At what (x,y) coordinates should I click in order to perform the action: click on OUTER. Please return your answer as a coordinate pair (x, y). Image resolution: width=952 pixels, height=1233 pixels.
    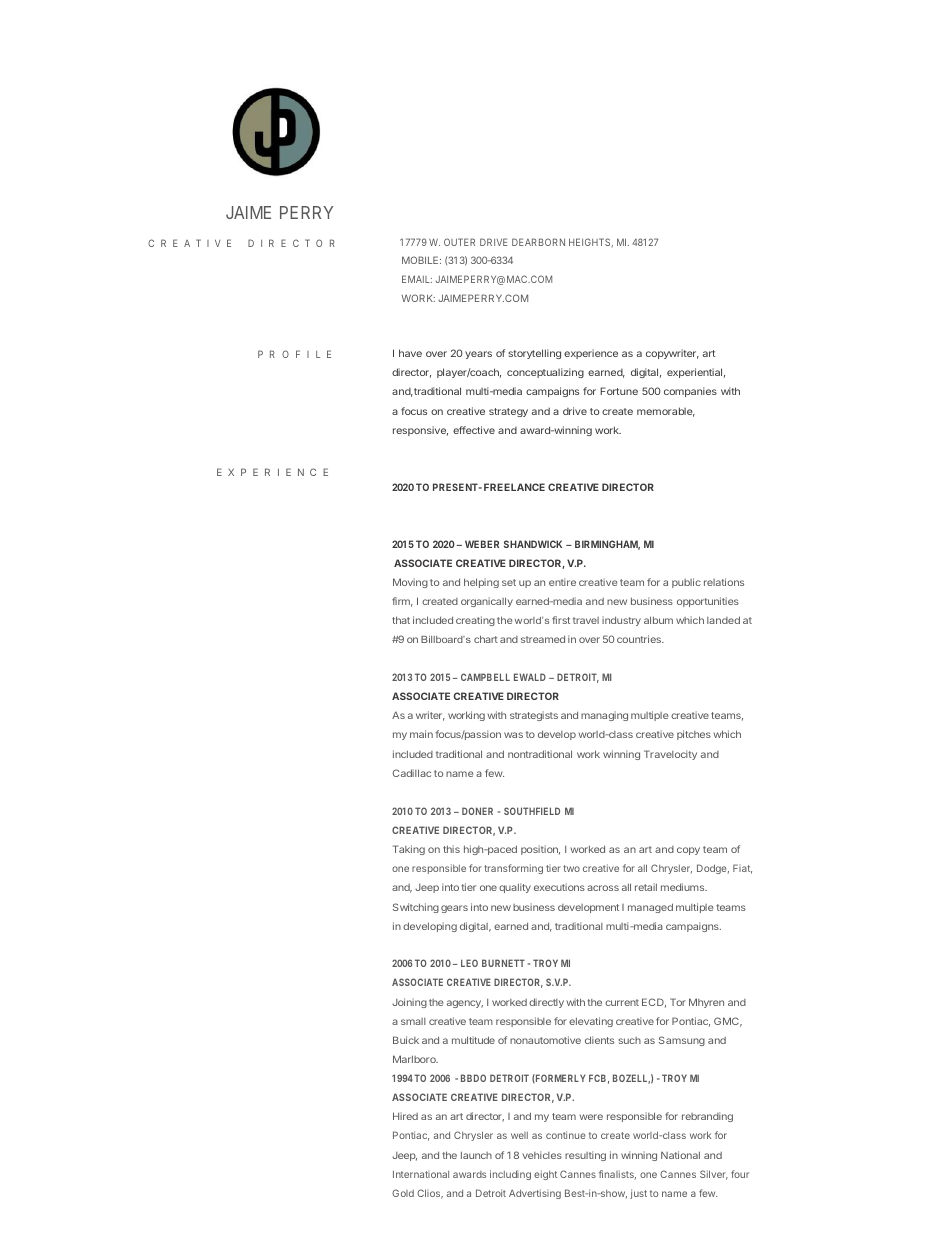
    Looking at the image, I should click on (459, 242).
